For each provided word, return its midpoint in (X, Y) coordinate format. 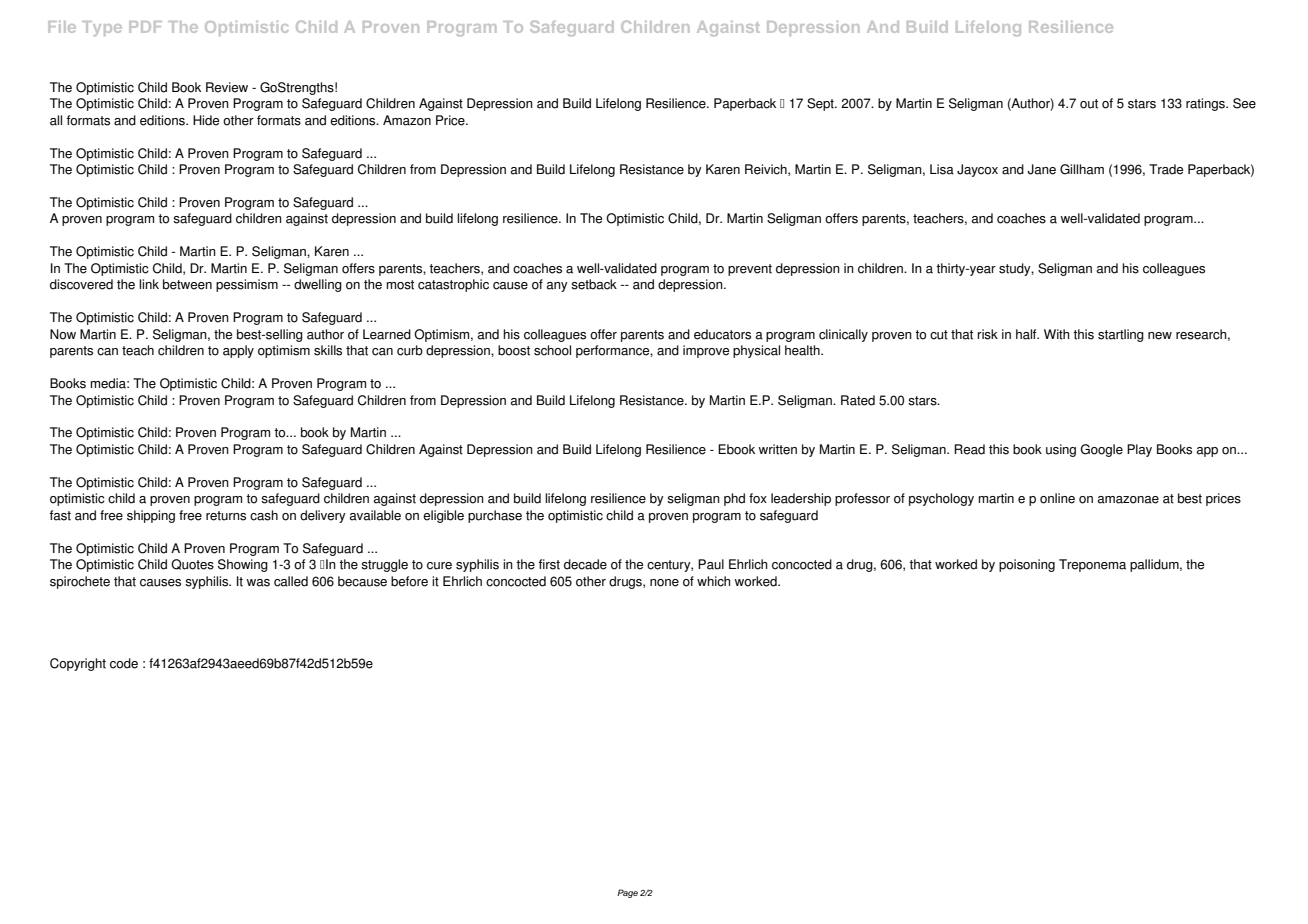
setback (594, 284)
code (124, 663)
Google (1101, 450)
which (714, 581)
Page (627, 893)
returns (226, 516)
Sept (821, 104)
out (1089, 104)
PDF (145, 27)
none (664, 583)
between (187, 284)
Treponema (1092, 565)
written (777, 449)
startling (1121, 335)
